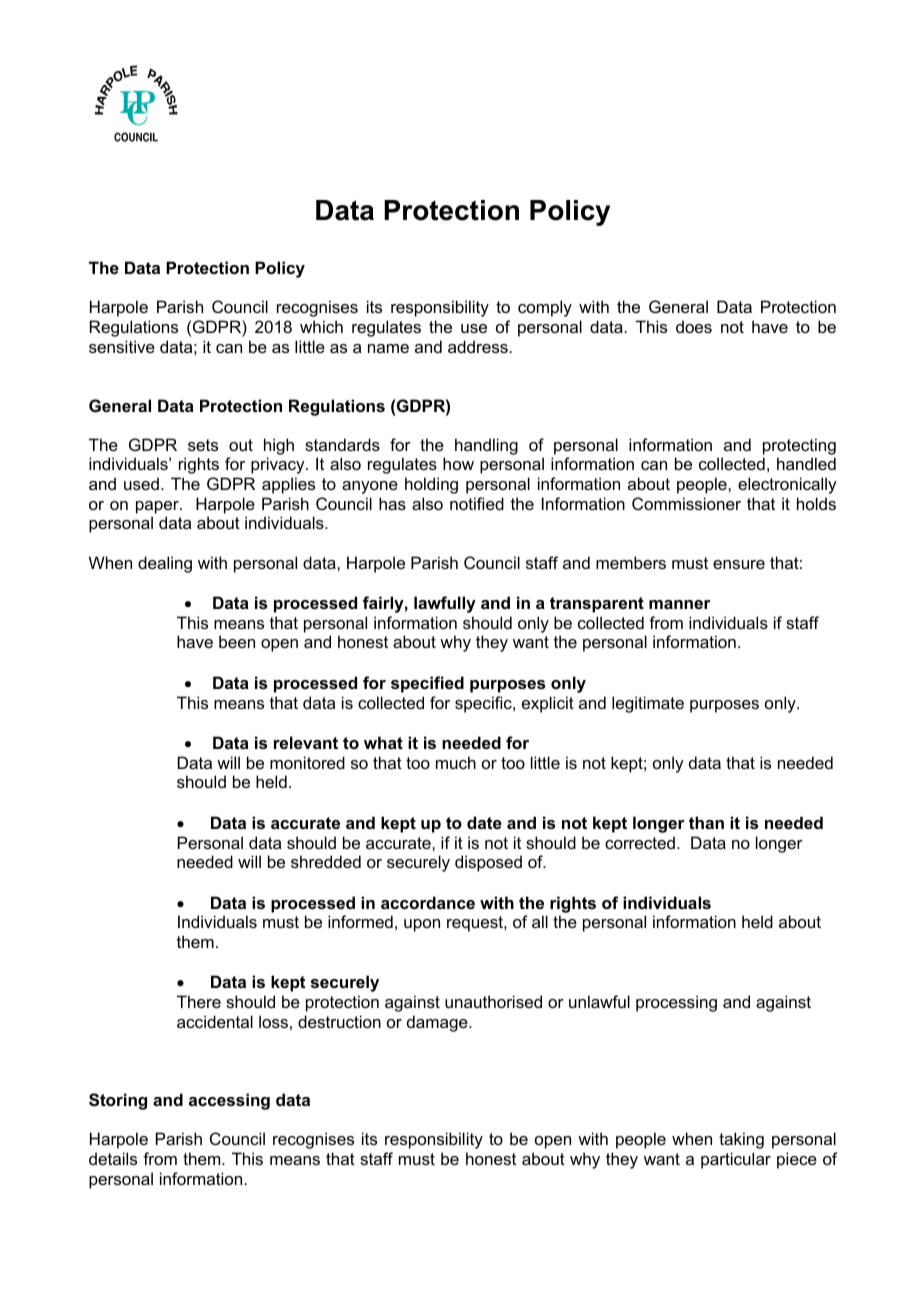 Image resolution: width=924 pixels, height=1308 pixels. Describe the element at coordinates (306, 742) in the screenshot. I see `relevant` at that location.
